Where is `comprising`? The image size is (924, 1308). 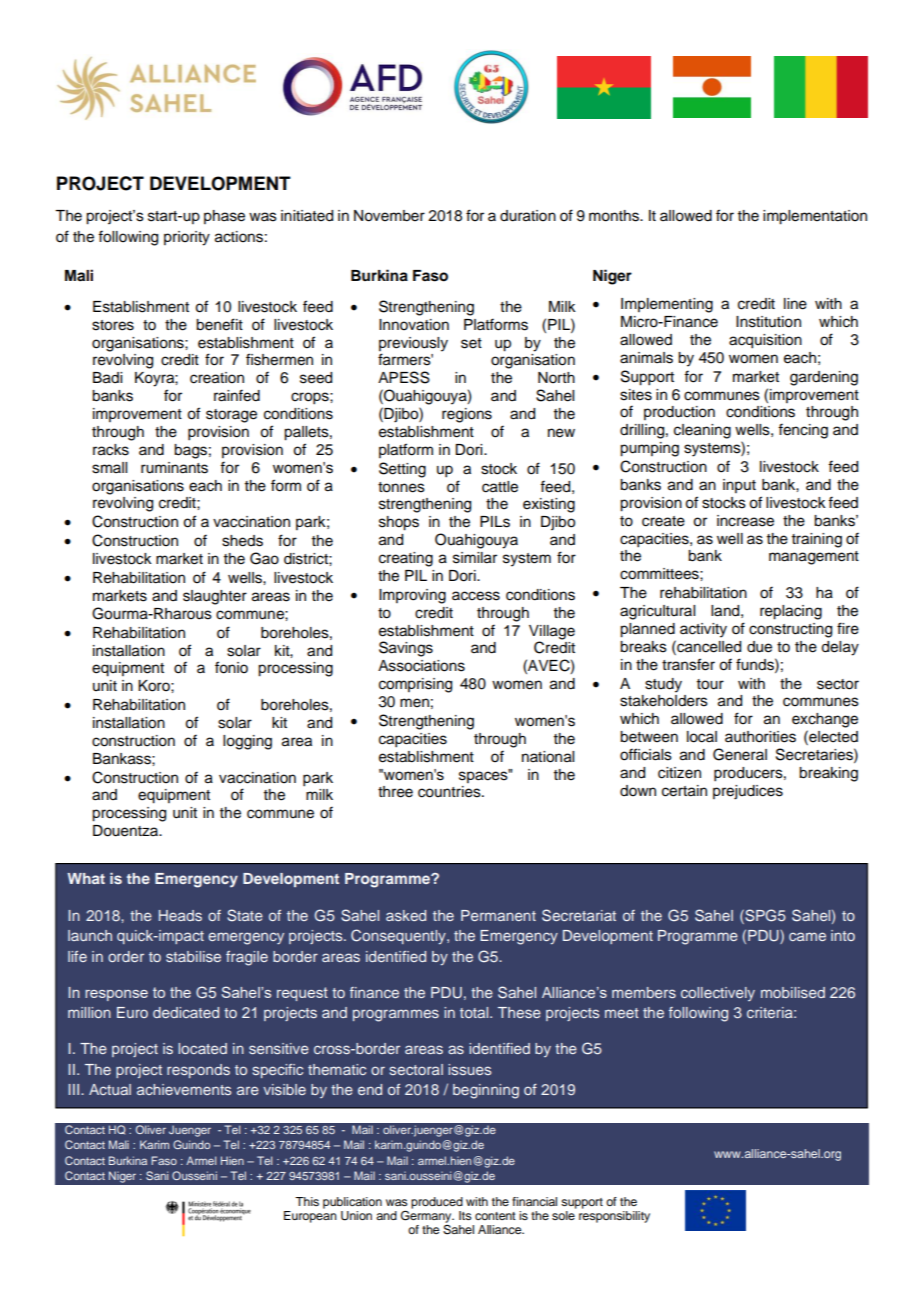 comprising is located at coordinates (415, 685).
